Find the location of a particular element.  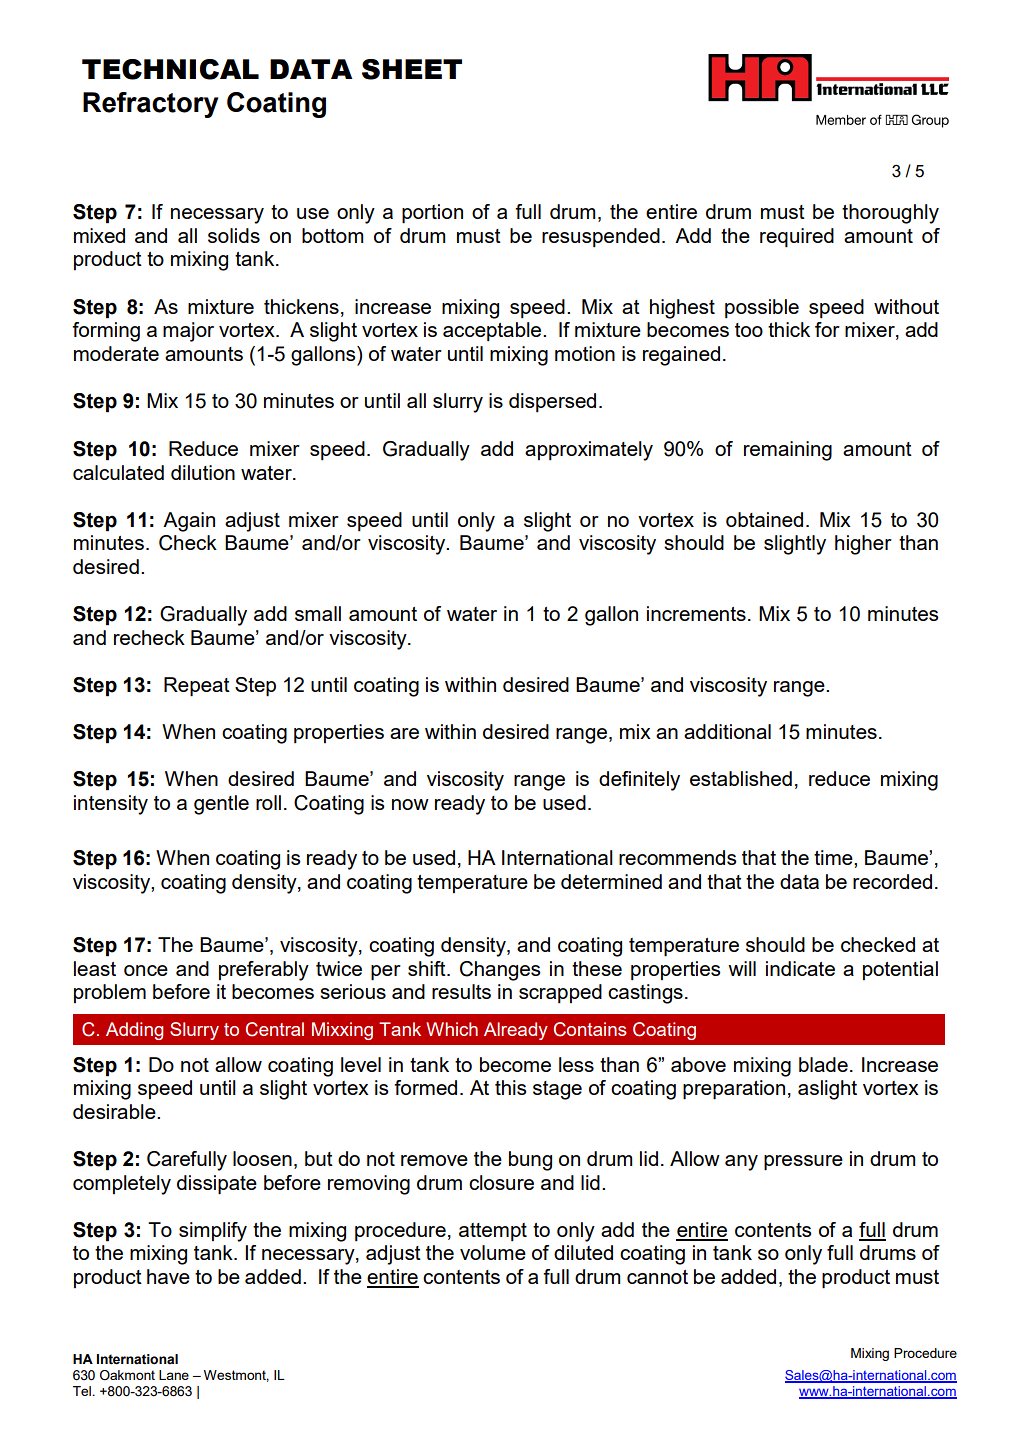

blade is located at coordinates (823, 1064).
